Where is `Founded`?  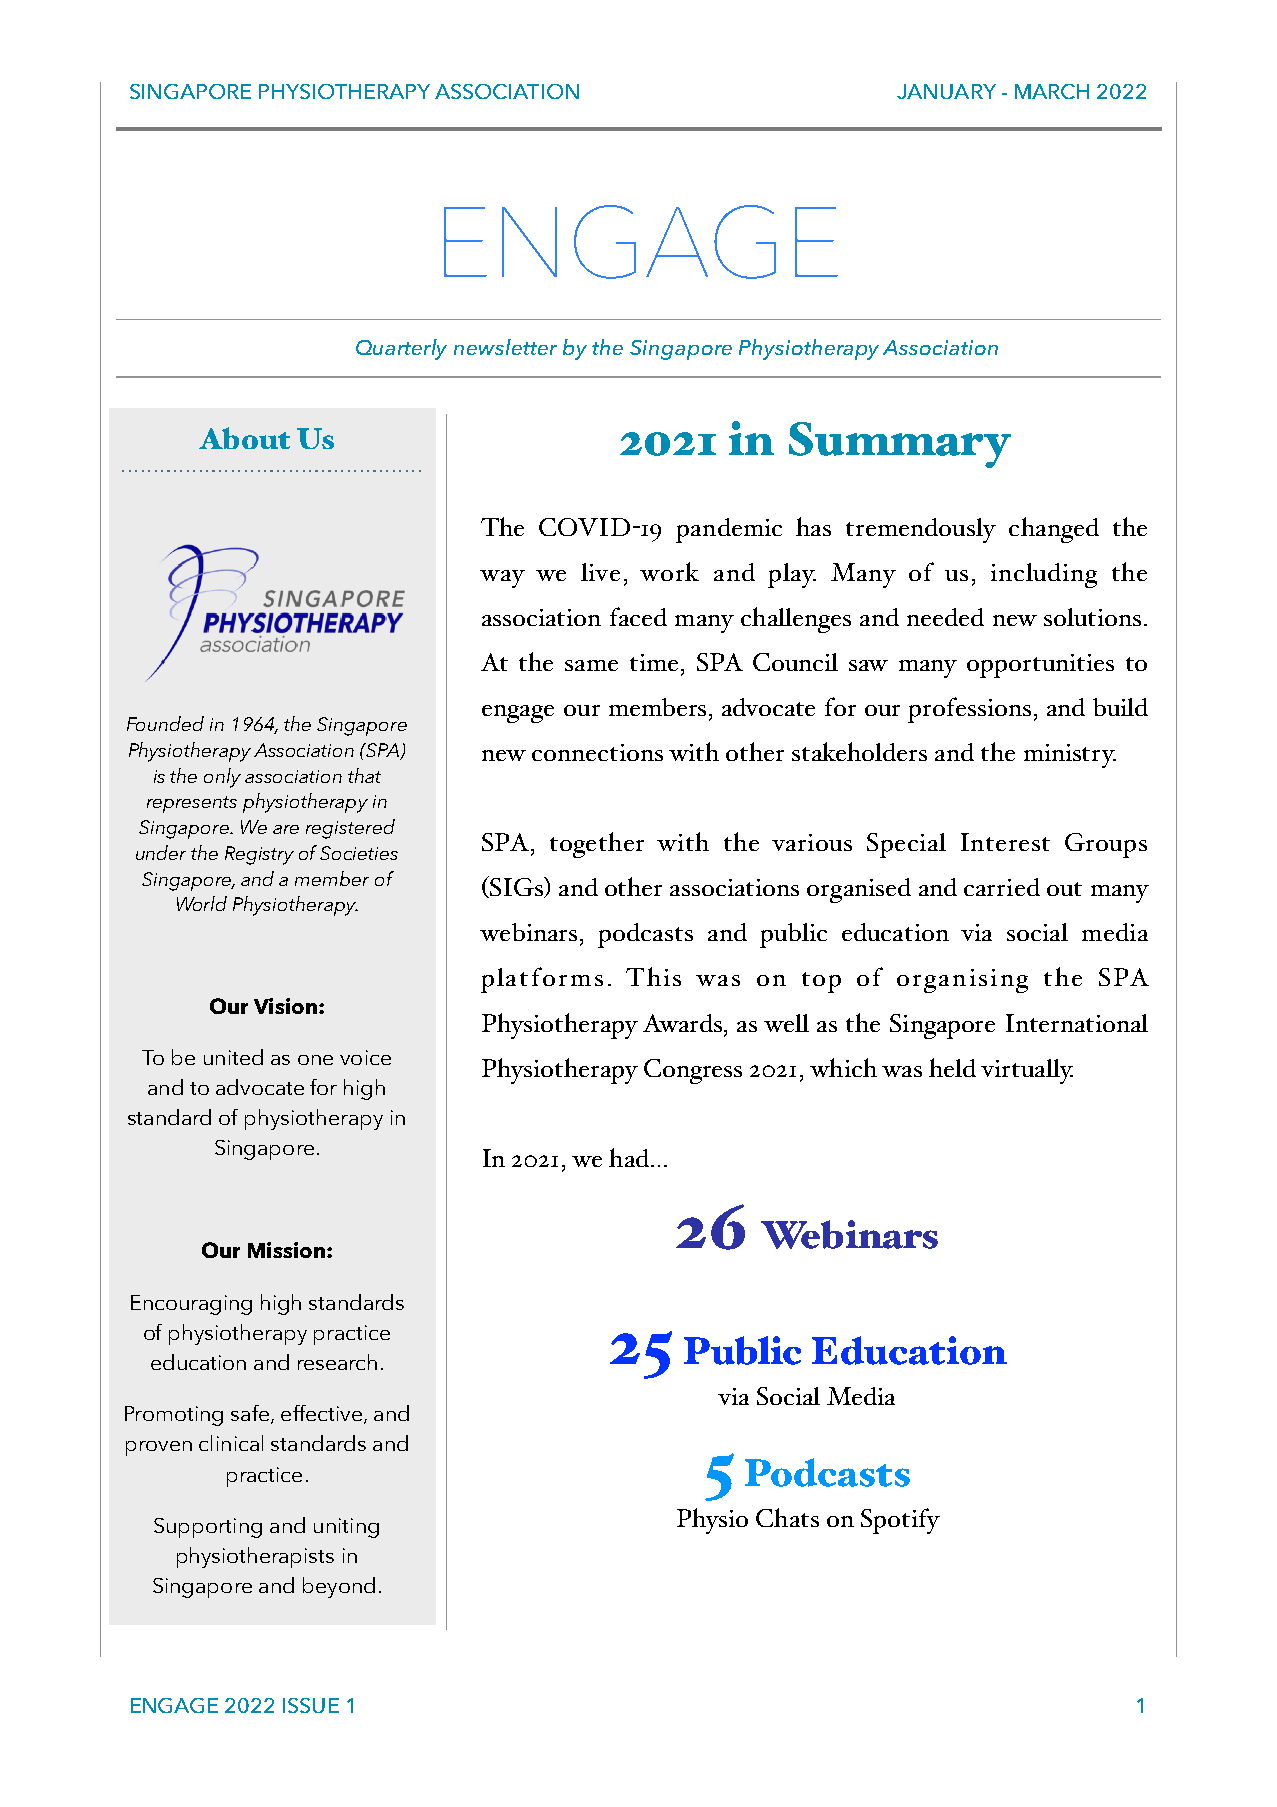
Founded is located at coordinates (165, 723).
